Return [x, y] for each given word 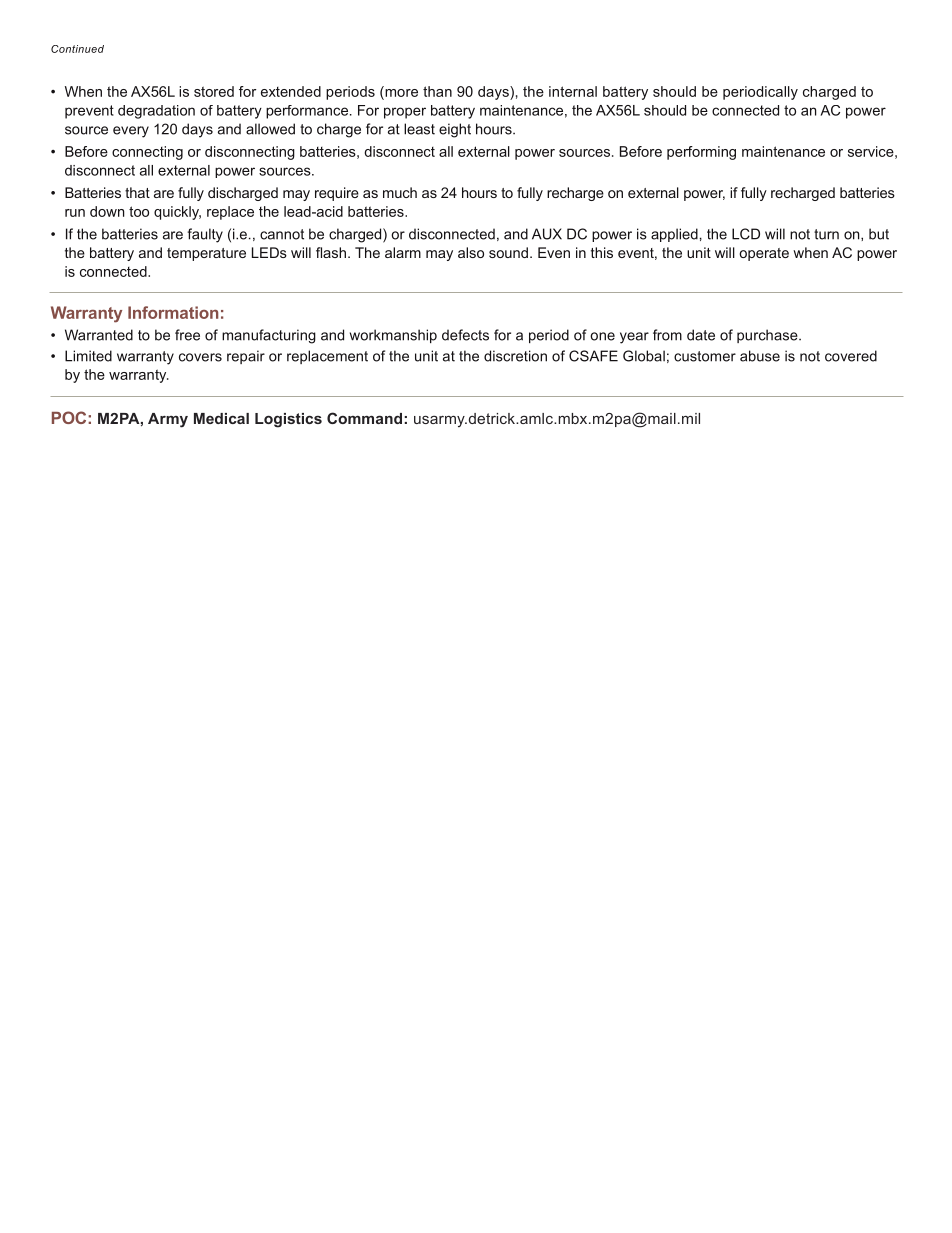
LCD [746, 234]
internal [573, 91]
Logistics [288, 420]
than [437, 91]
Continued [77, 49]
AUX [547, 234]
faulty [205, 235]
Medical [221, 418]
